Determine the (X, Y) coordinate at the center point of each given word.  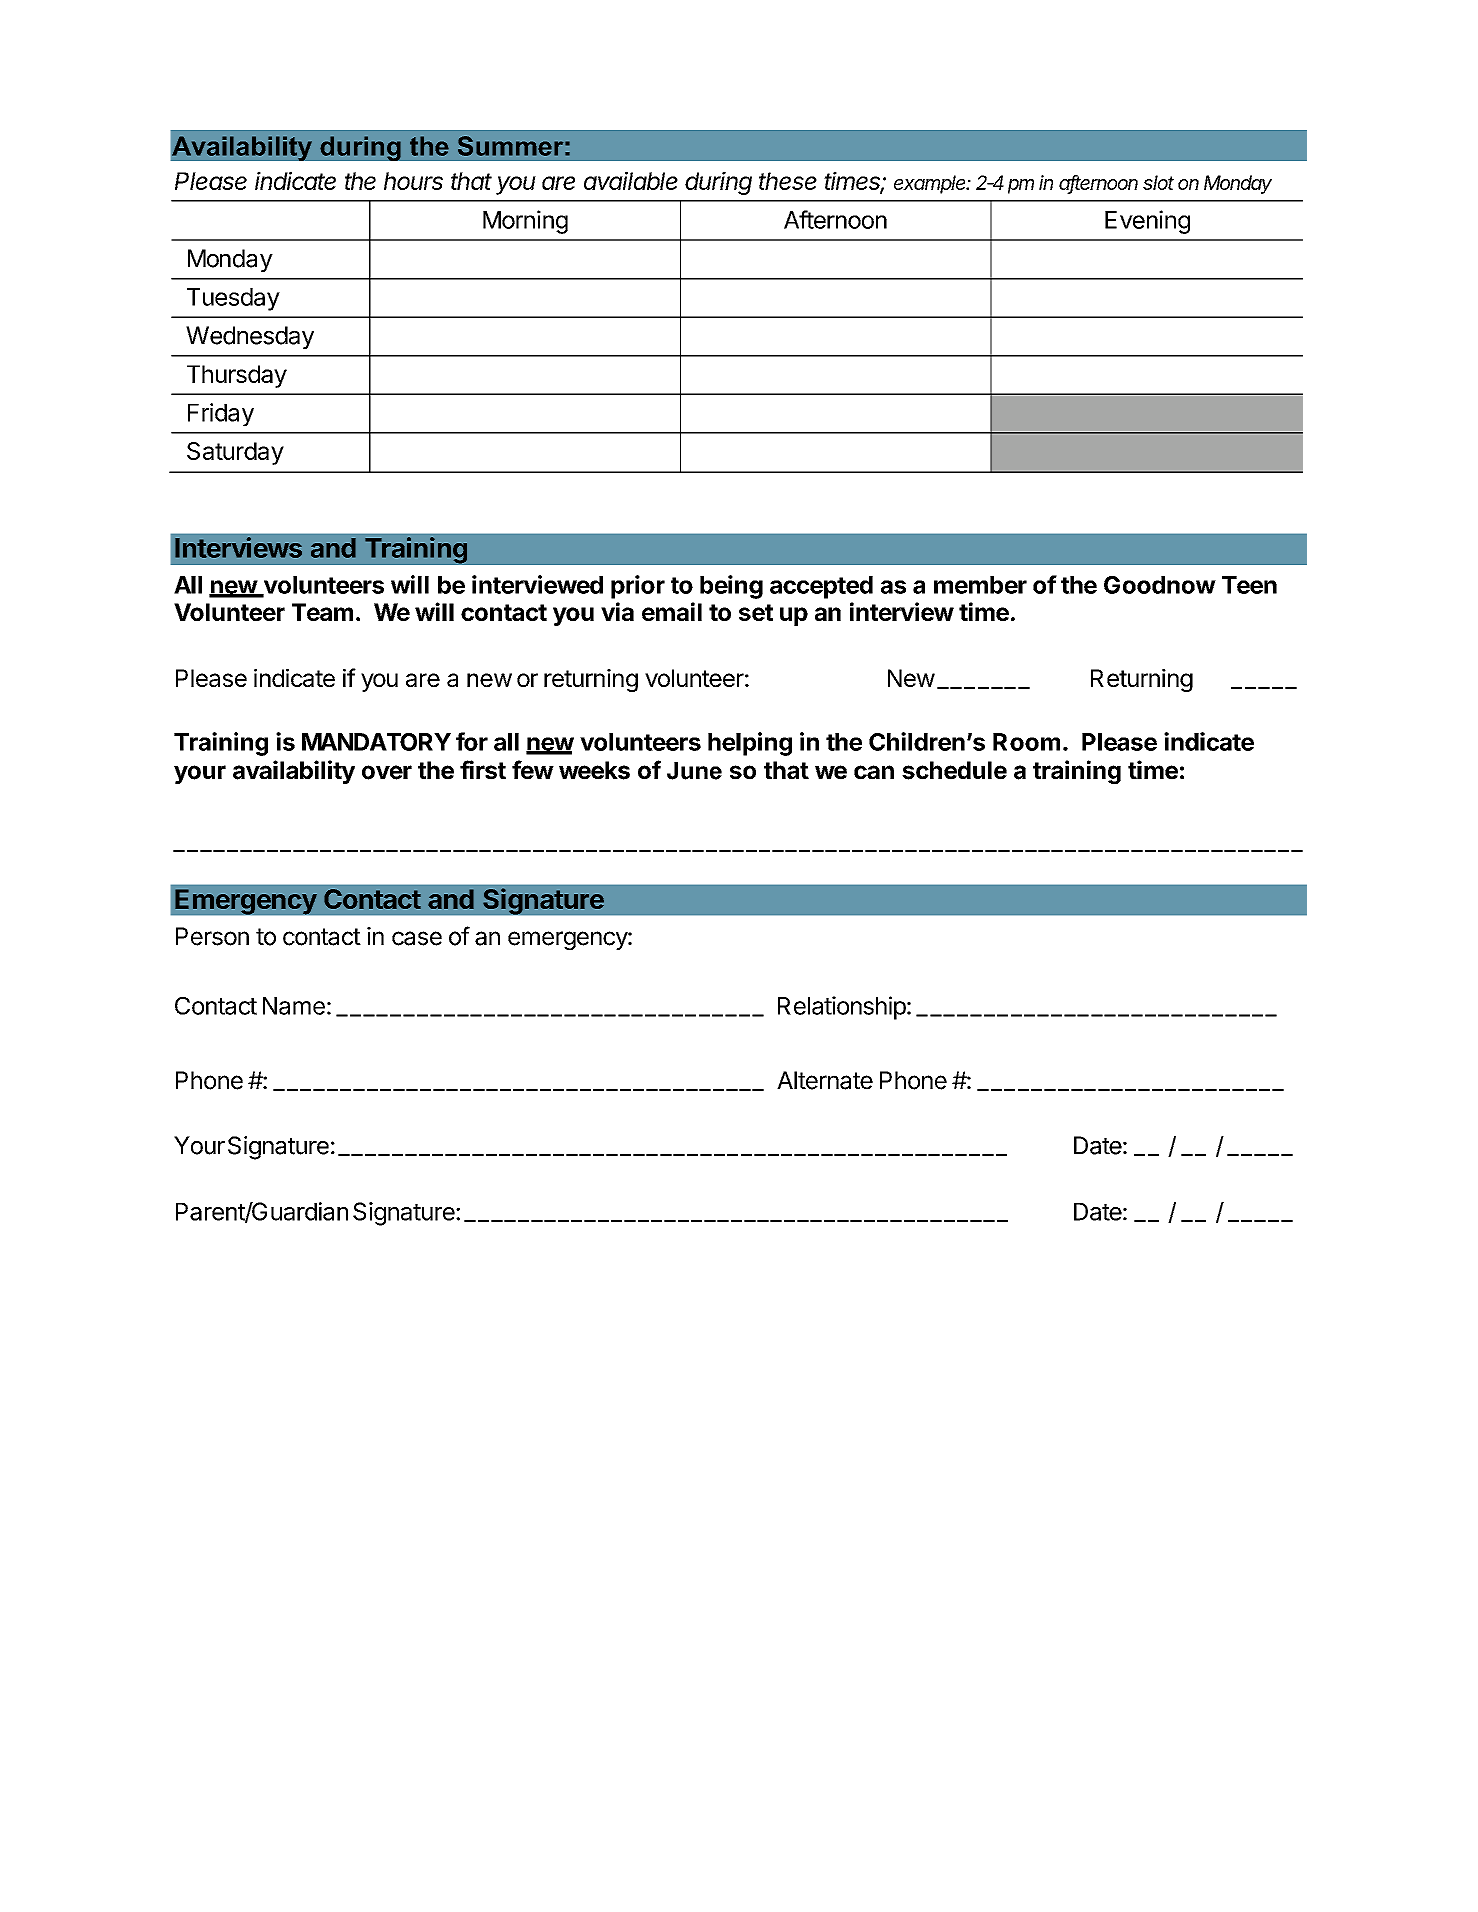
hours (413, 181)
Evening (1147, 222)
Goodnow (1160, 585)
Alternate (825, 1080)
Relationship (842, 1008)
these (788, 181)
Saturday (235, 453)
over (387, 772)
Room (1026, 742)
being (731, 587)
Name (294, 1006)
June (694, 771)
